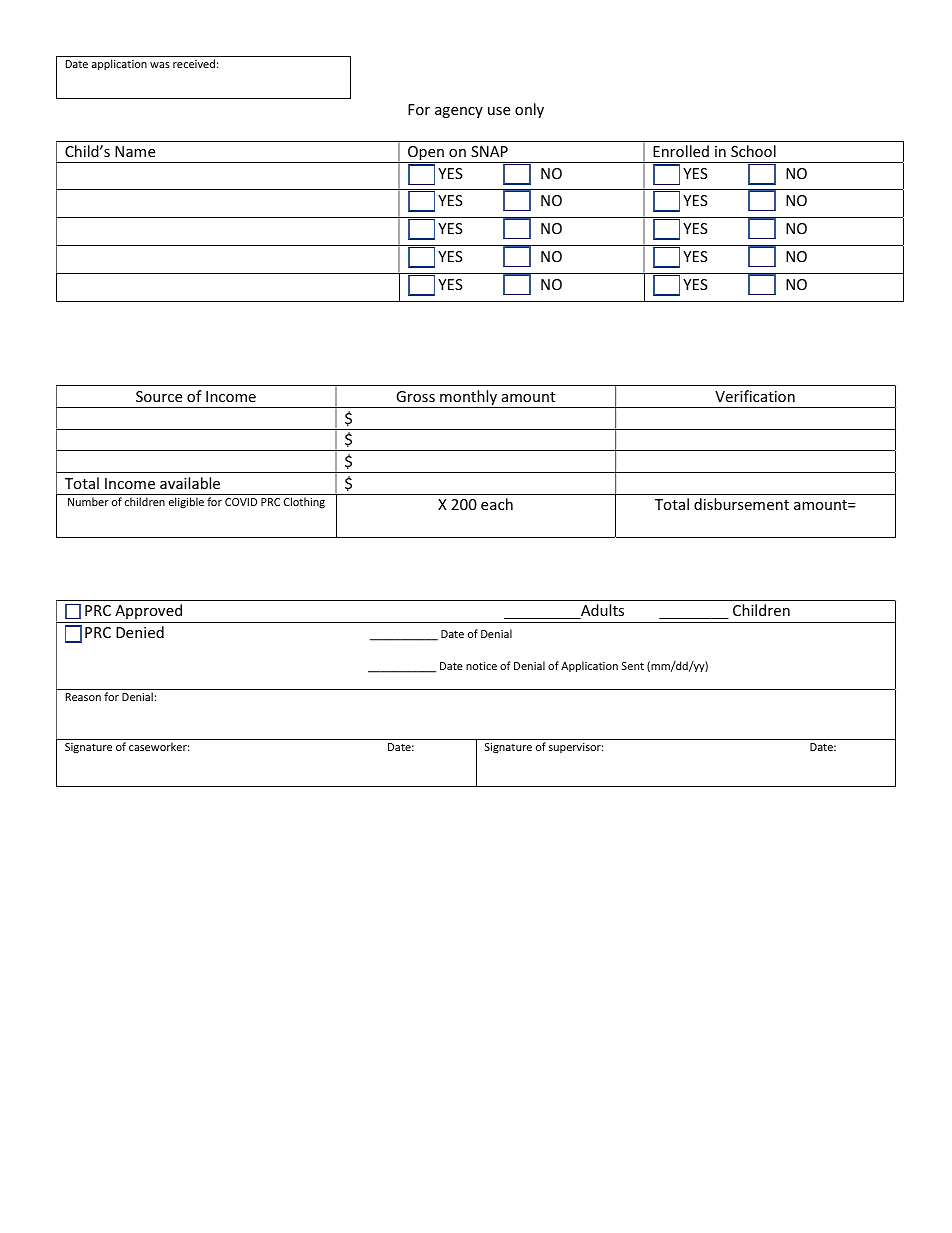 Image resolution: width=952 pixels, height=1233 pixels. I want to click on agency, so click(459, 112).
